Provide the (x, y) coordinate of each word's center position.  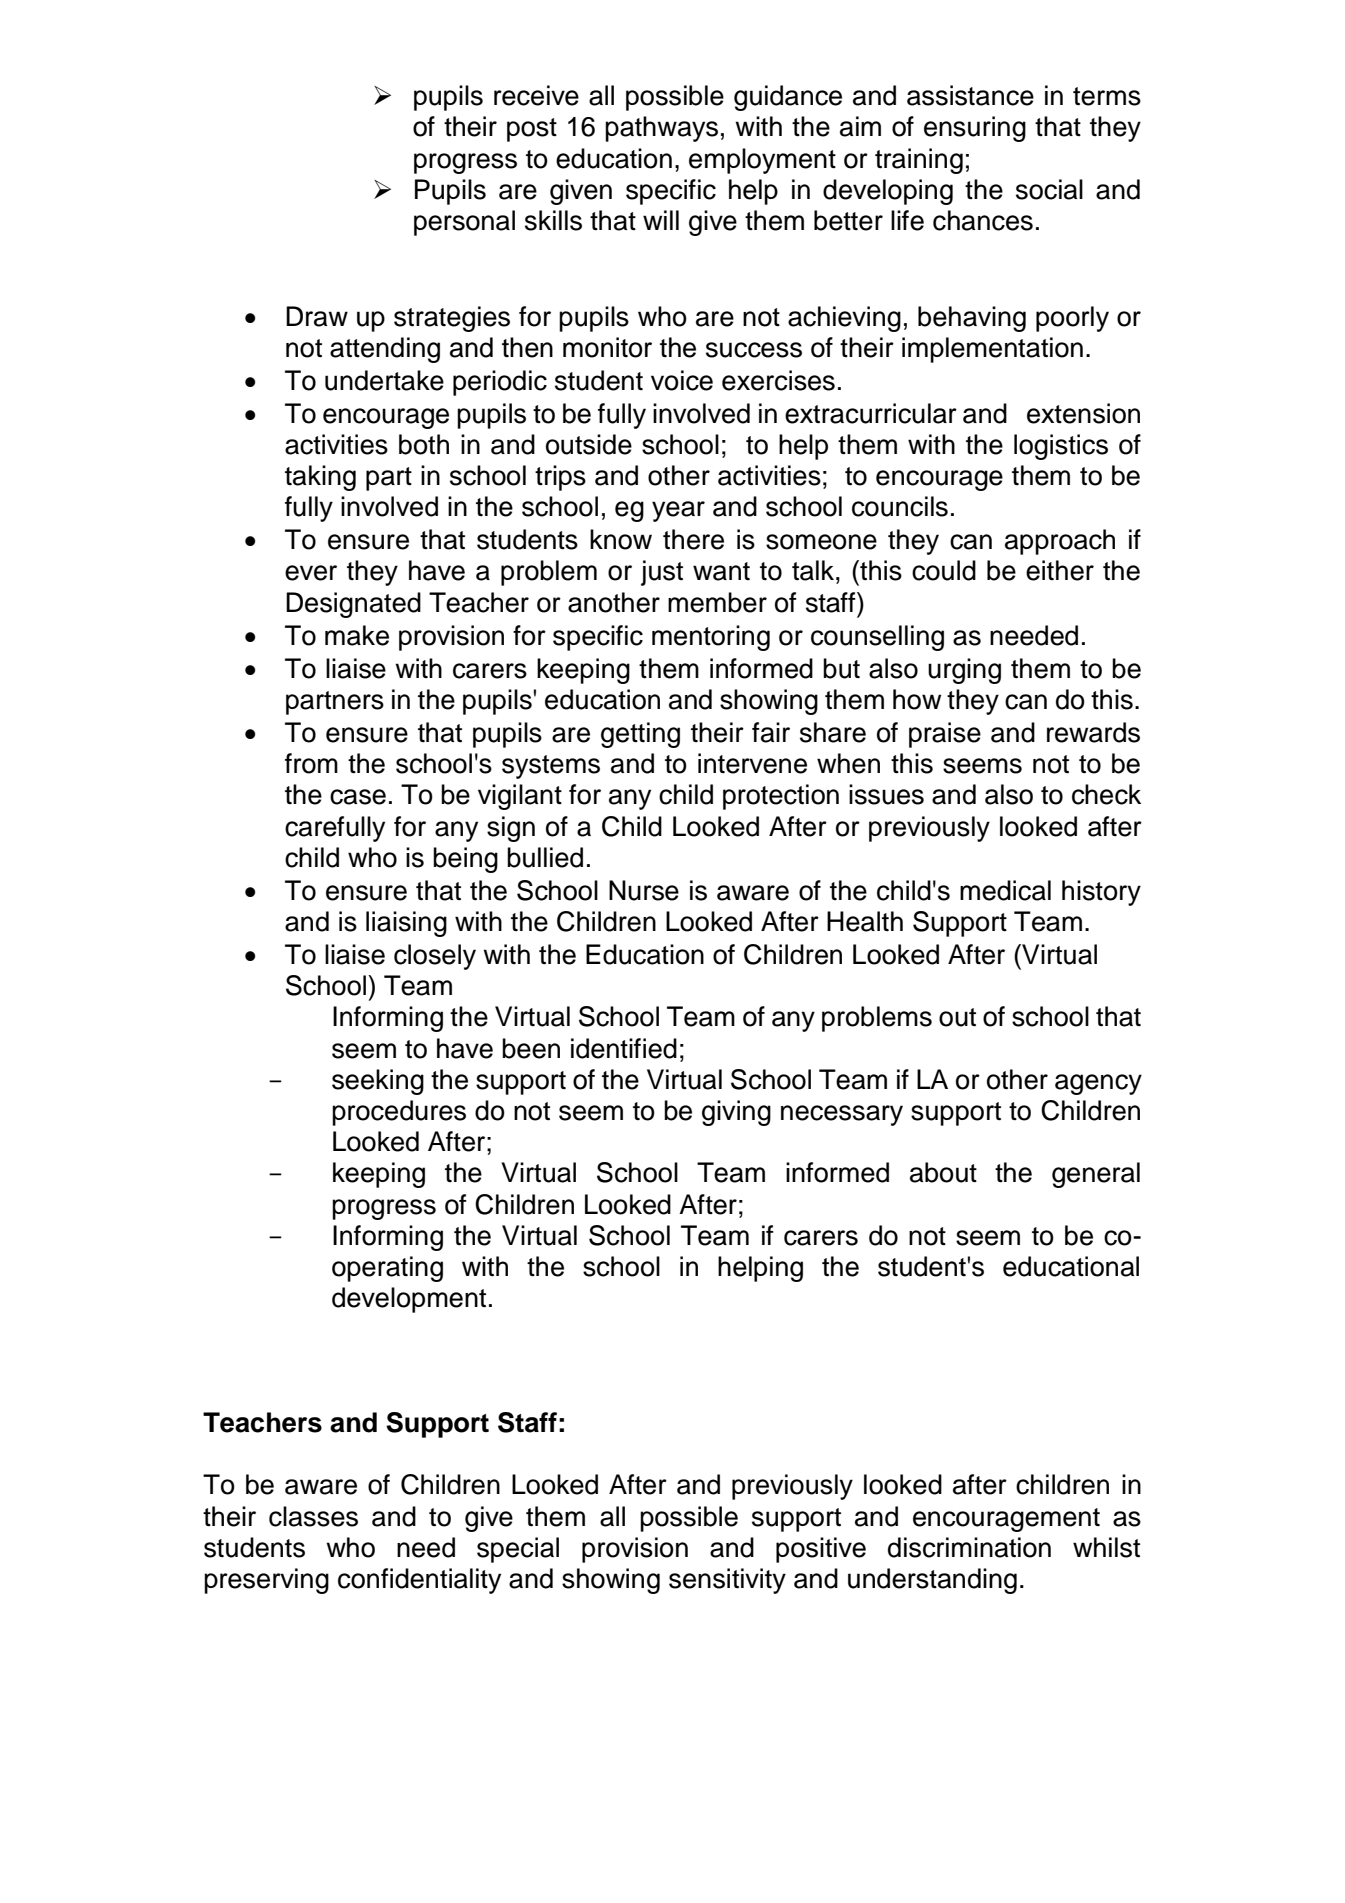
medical (1005, 890)
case (358, 797)
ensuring (975, 129)
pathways (661, 129)
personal (464, 223)
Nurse (644, 890)
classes (313, 1516)
